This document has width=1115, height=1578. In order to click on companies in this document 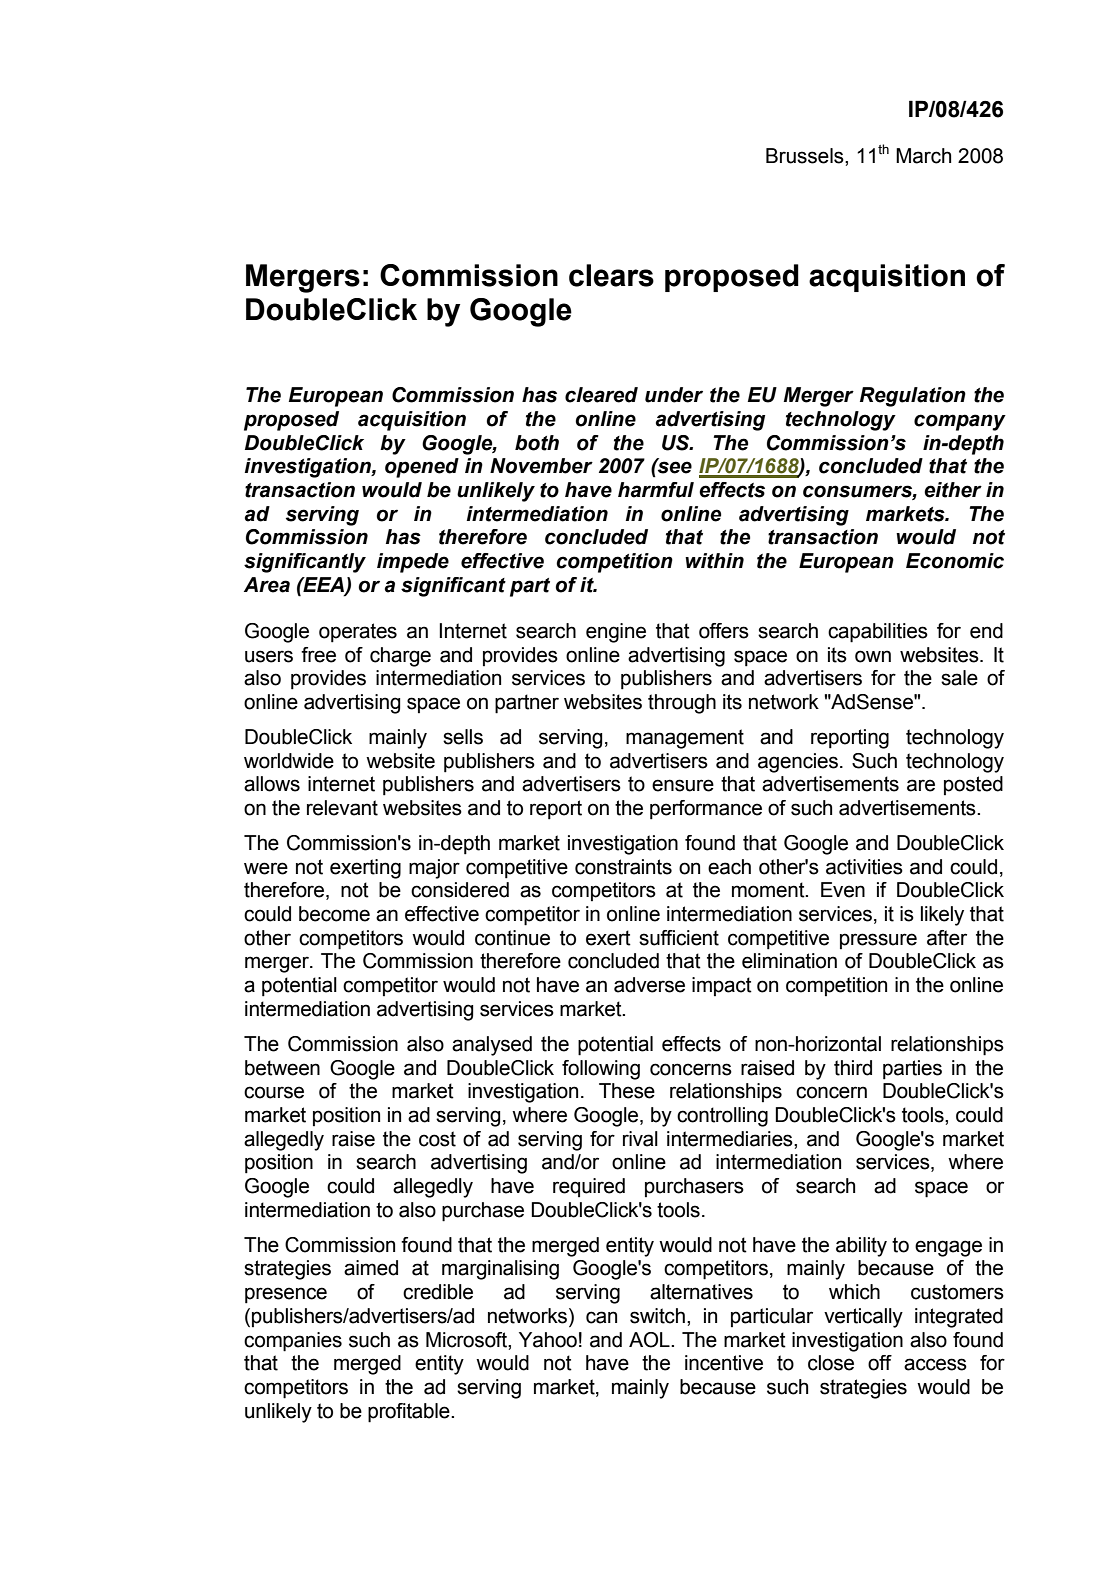, I will do `click(293, 1342)`.
